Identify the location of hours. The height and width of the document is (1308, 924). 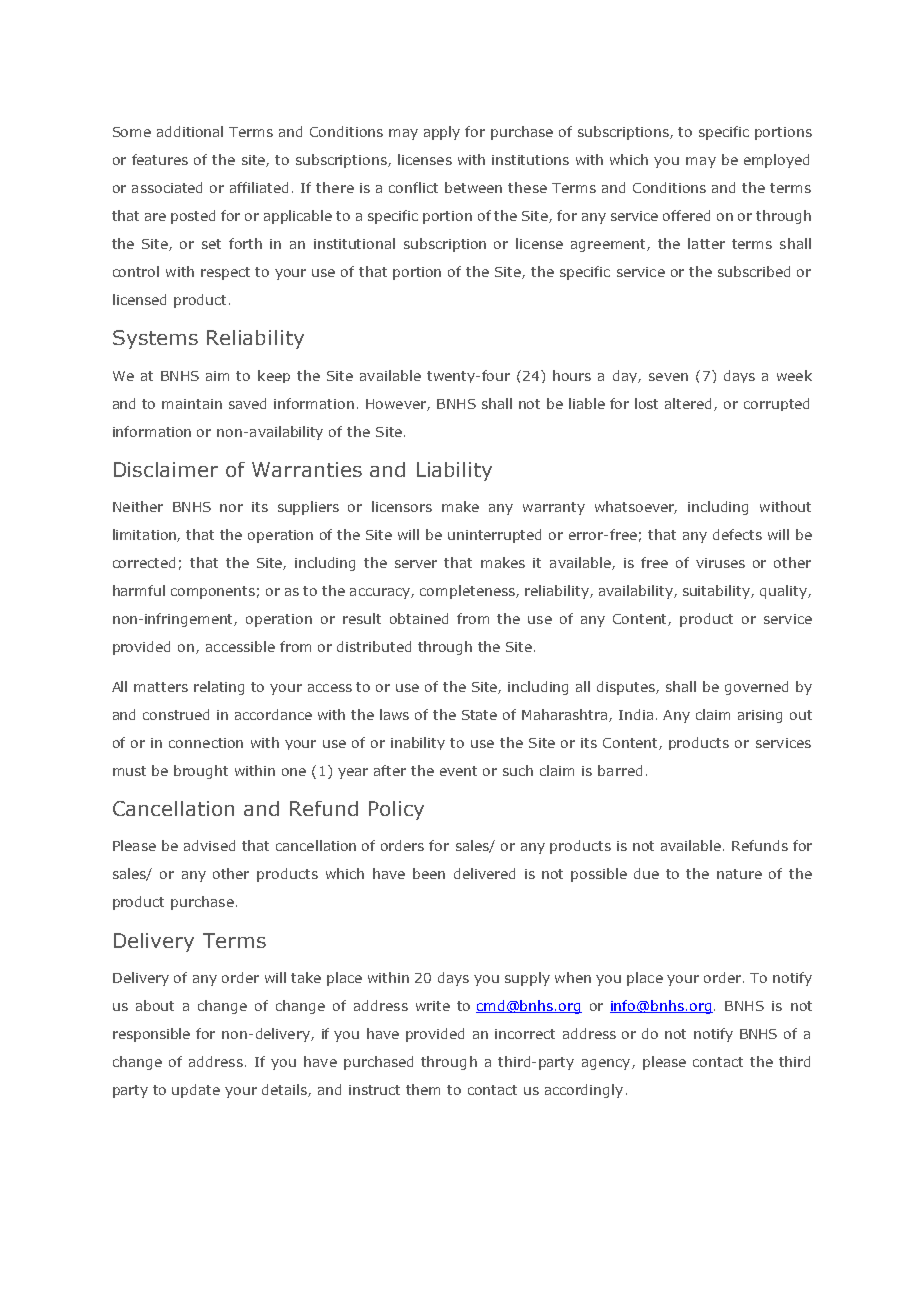
(572, 375).
